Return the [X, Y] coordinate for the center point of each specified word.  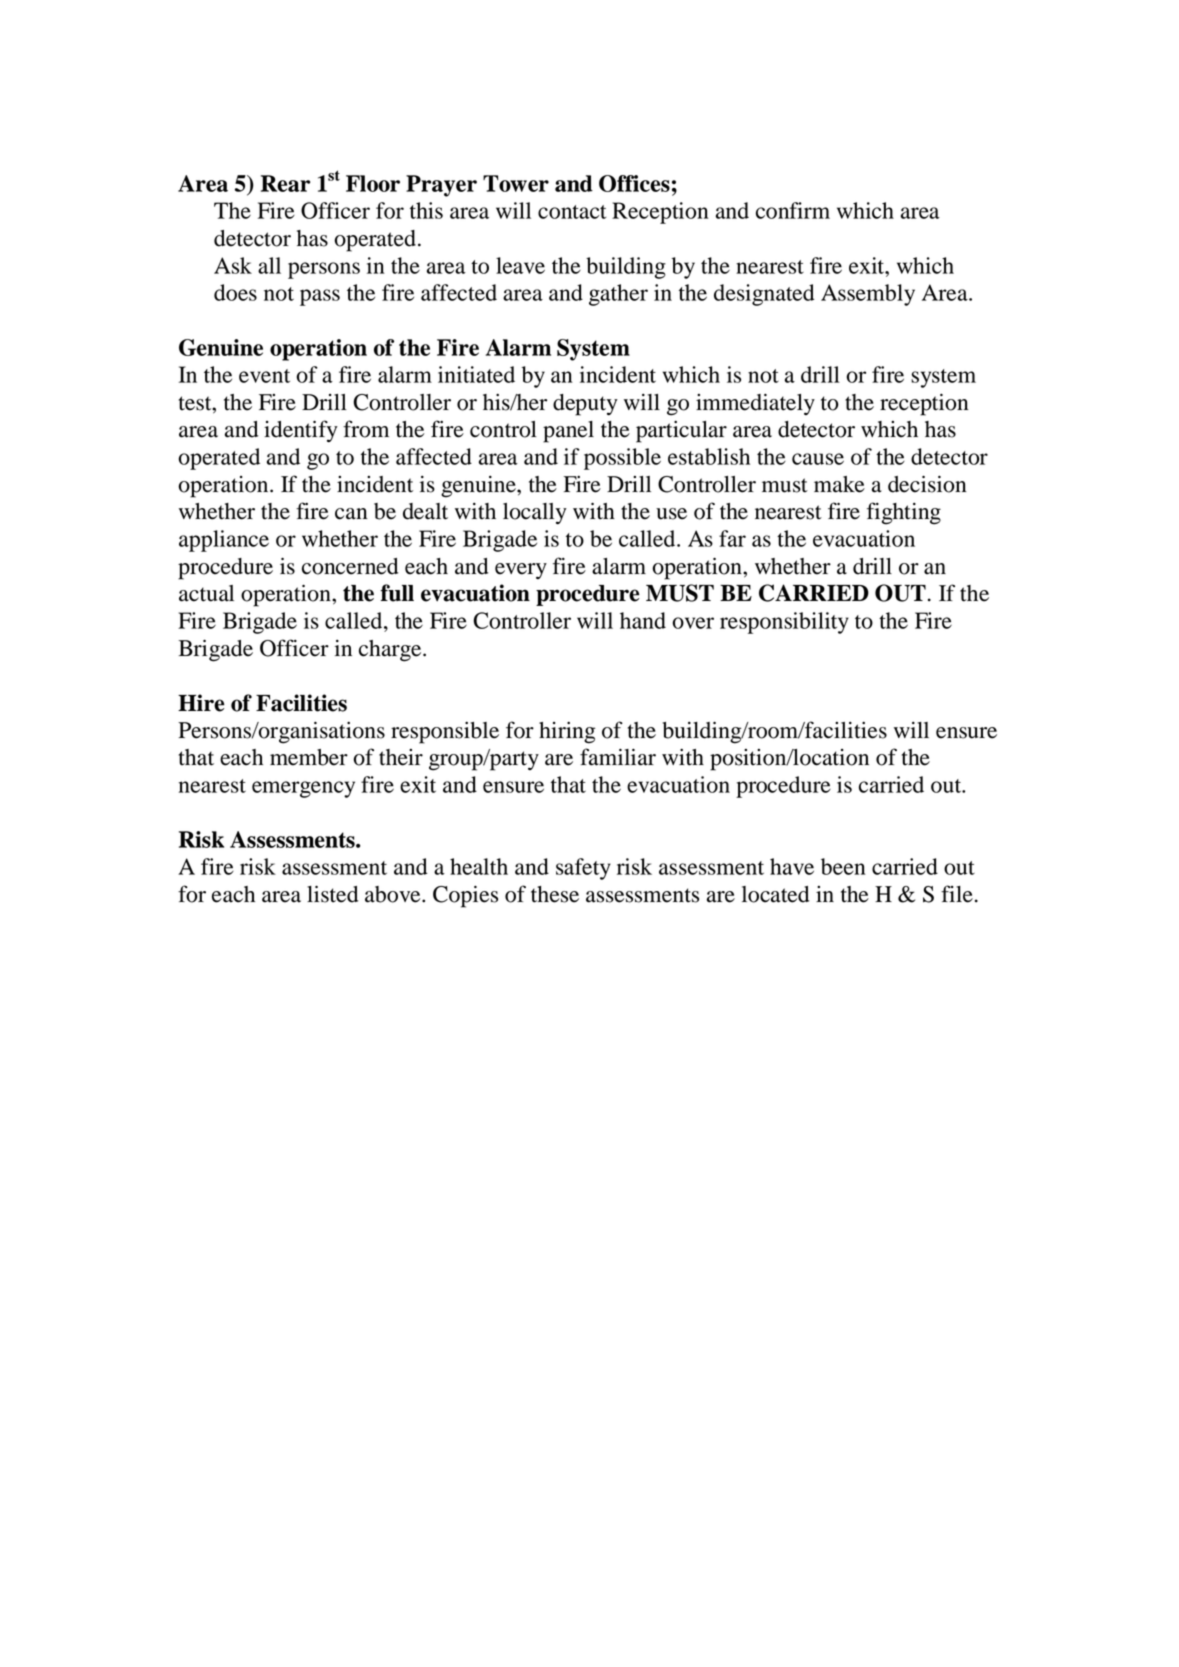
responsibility [784, 623]
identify [301, 431]
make [839, 484]
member [309, 757]
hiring [567, 732]
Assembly [868, 295]
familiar [618, 757]
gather [618, 295]
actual [206, 593]
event [264, 376]
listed [332, 894]
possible [622, 459]
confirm [793, 210]
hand [643, 620]
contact [572, 212]
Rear [285, 183]
